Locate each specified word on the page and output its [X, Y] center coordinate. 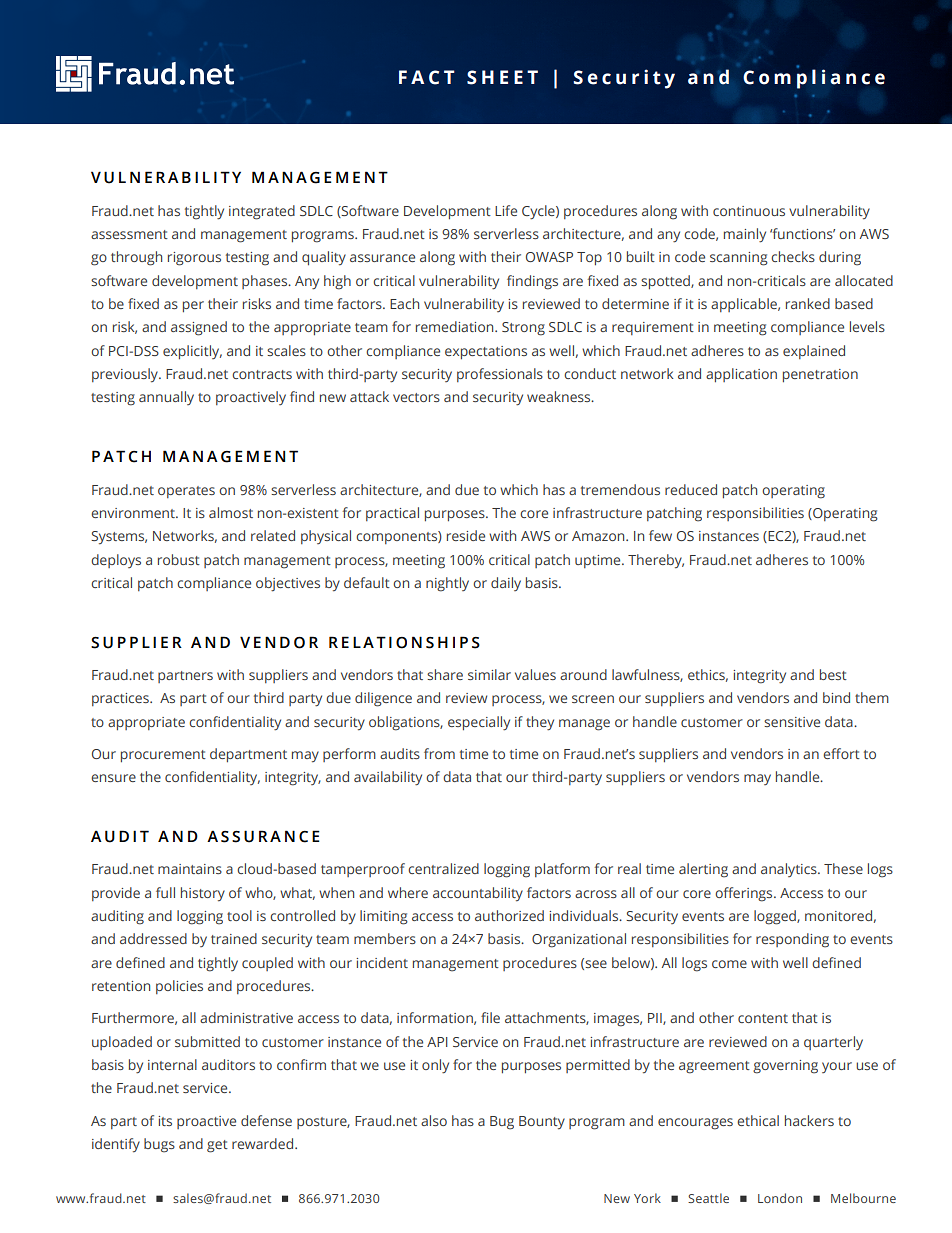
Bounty [542, 1123]
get [217, 1146]
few [660, 535]
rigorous [194, 259]
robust [179, 559]
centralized [443, 868]
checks [793, 256]
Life [506, 210]
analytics [790, 870]
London [780, 1198]
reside [466, 535]
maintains [190, 869]
